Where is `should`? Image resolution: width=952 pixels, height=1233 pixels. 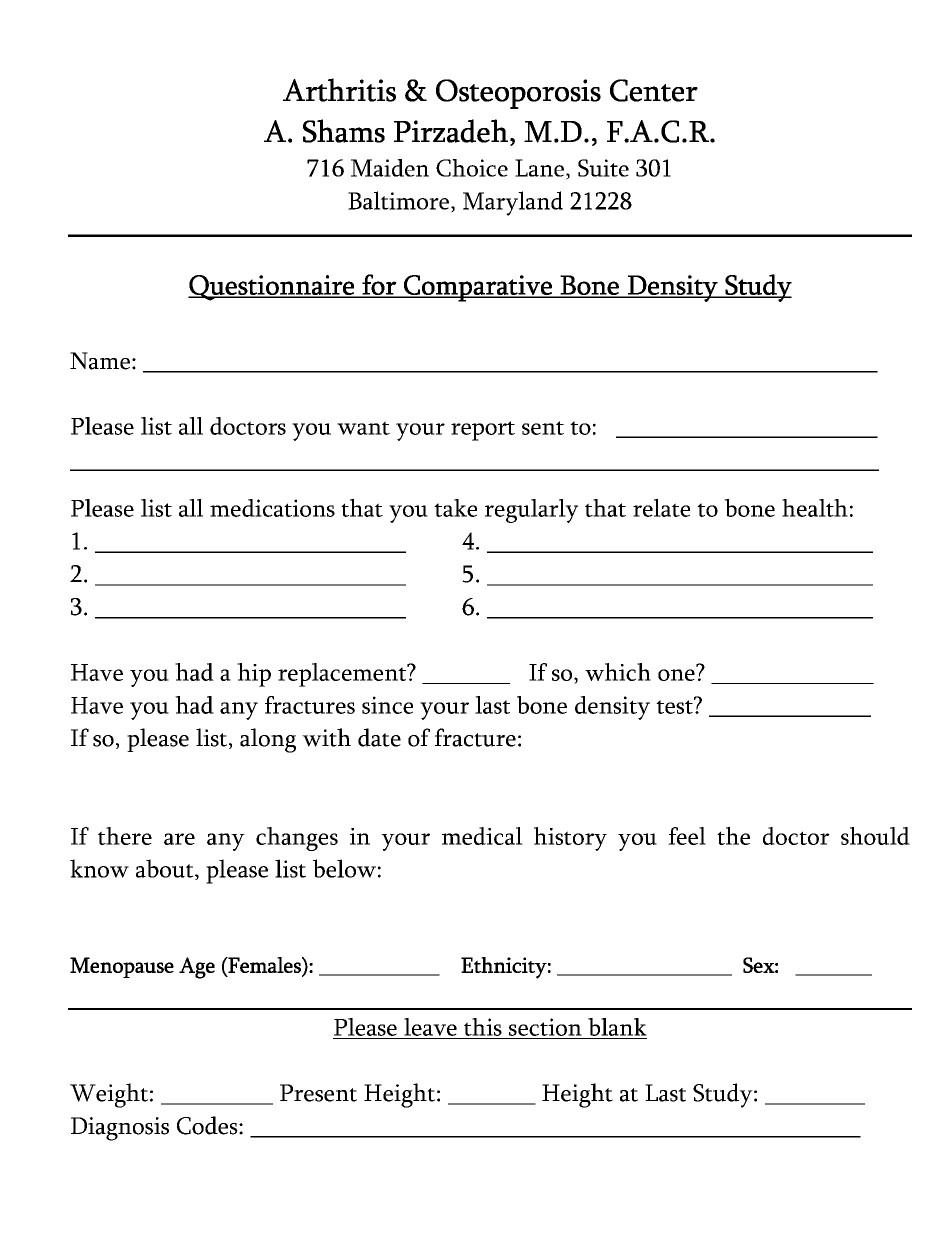 should is located at coordinates (875, 836).
